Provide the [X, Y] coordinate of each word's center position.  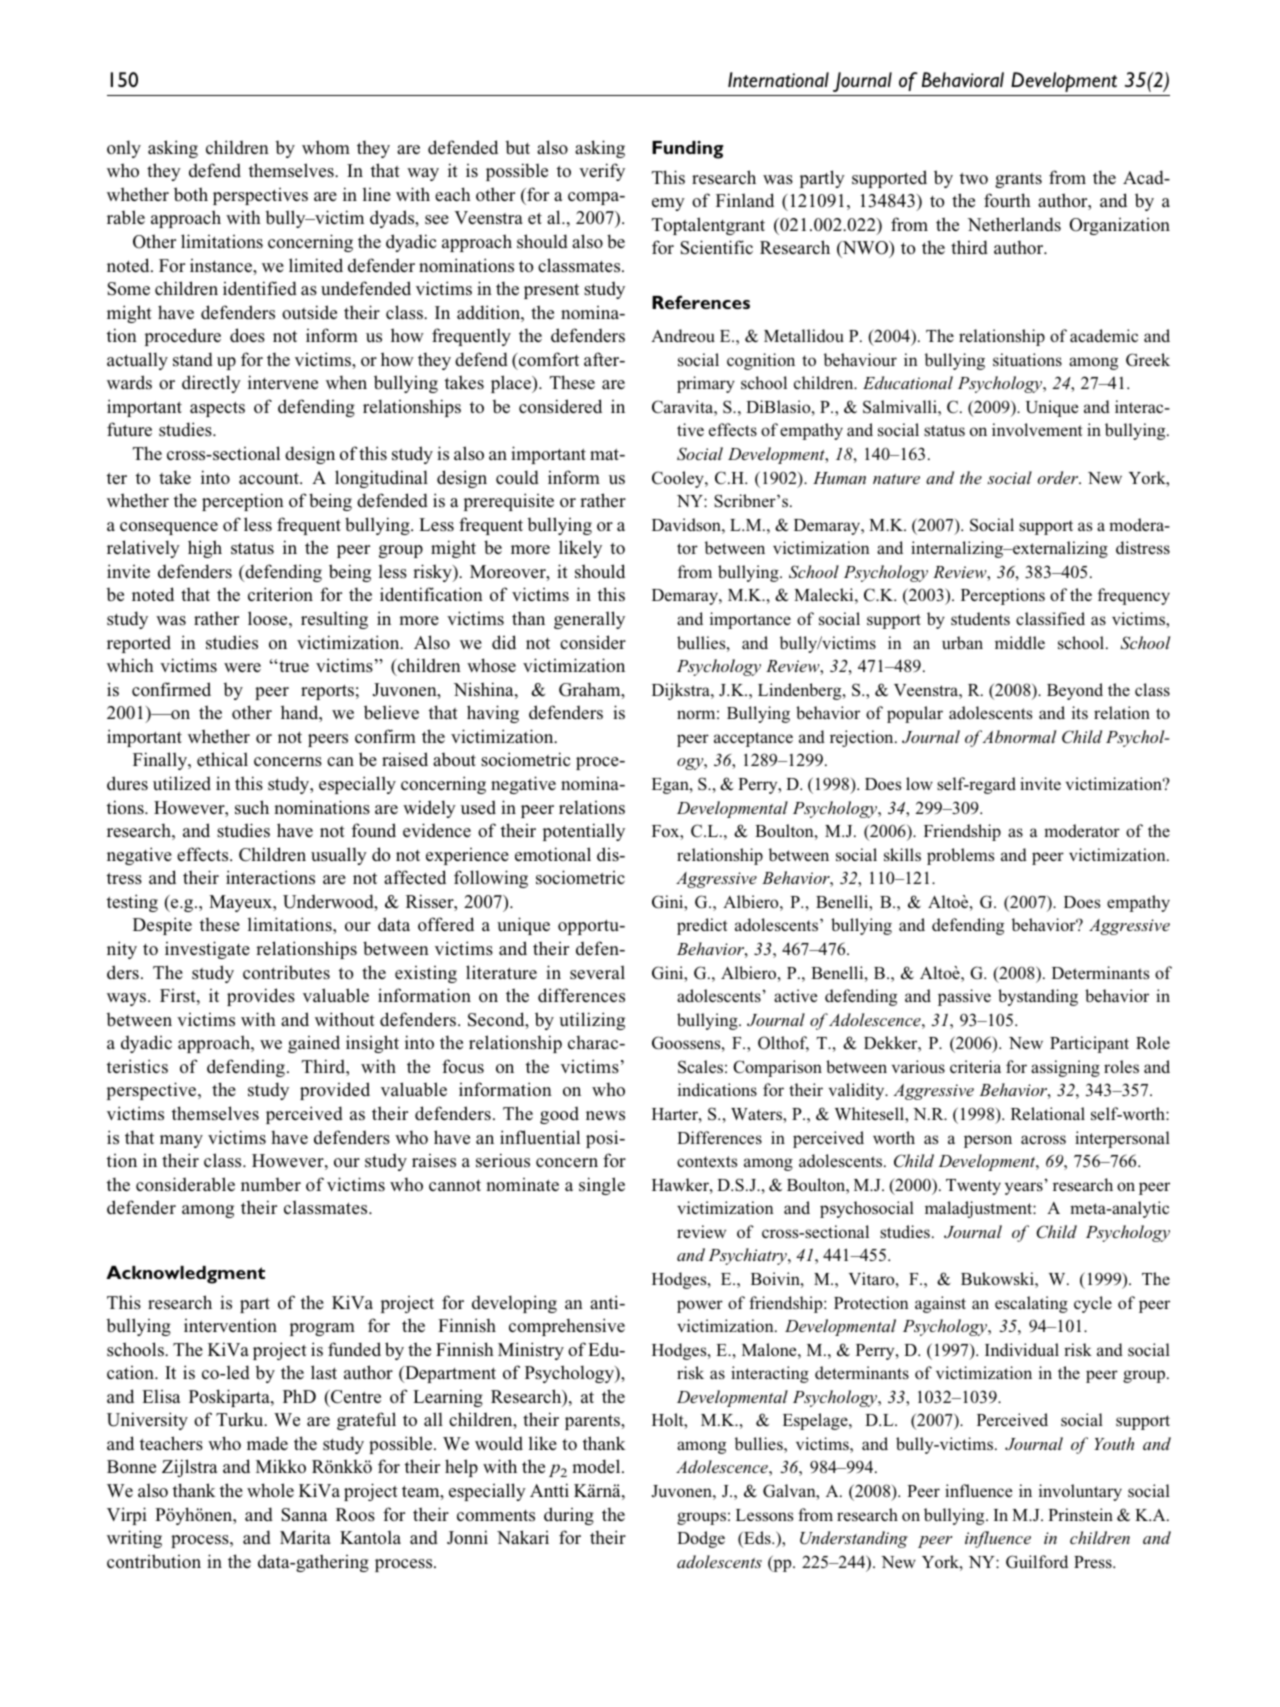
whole [270, 1490]
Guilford [1037, 1562]
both [191, 194]
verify [602, 172]
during [569, 1516]
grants [1018, 180]
